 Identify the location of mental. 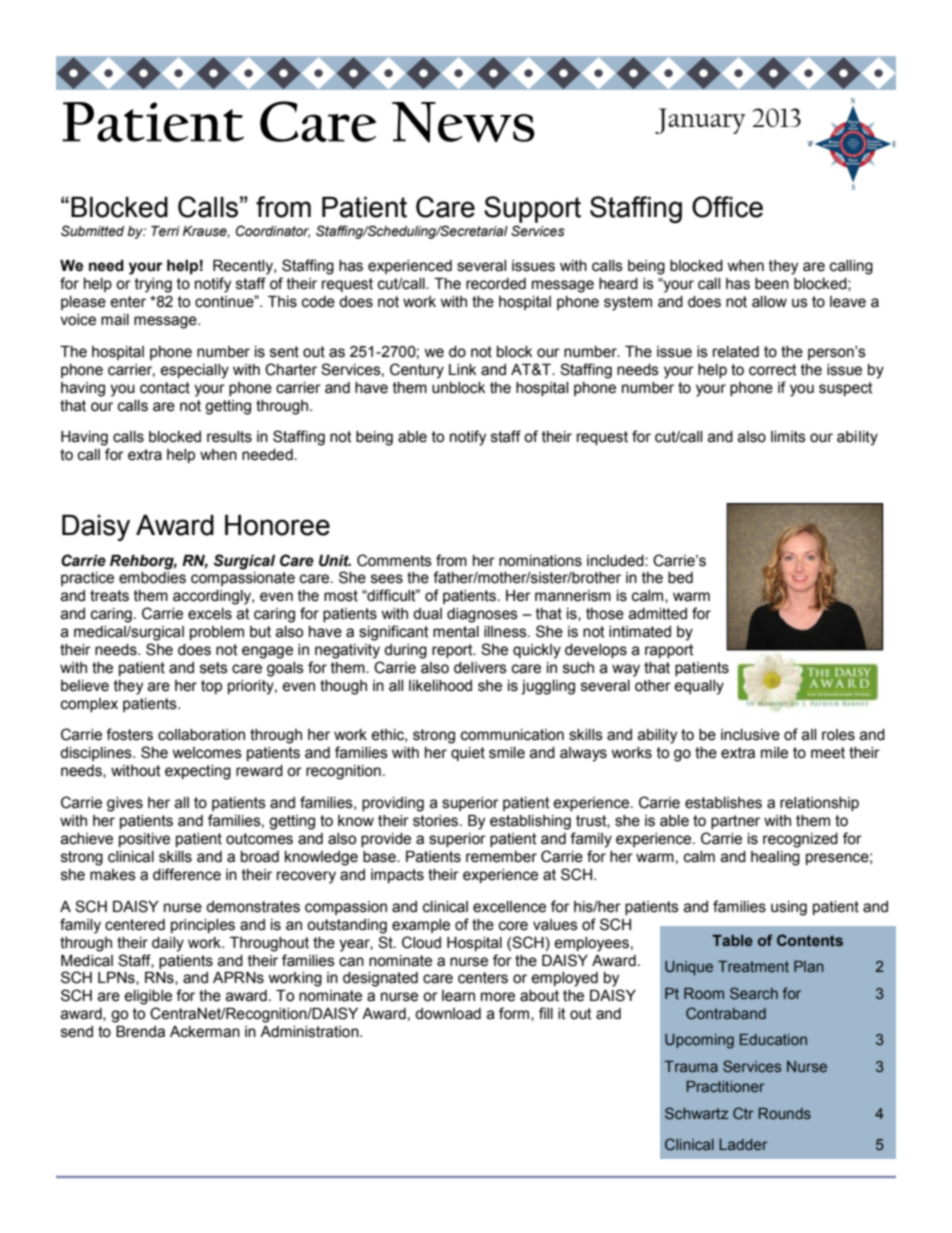
(456, 632).
